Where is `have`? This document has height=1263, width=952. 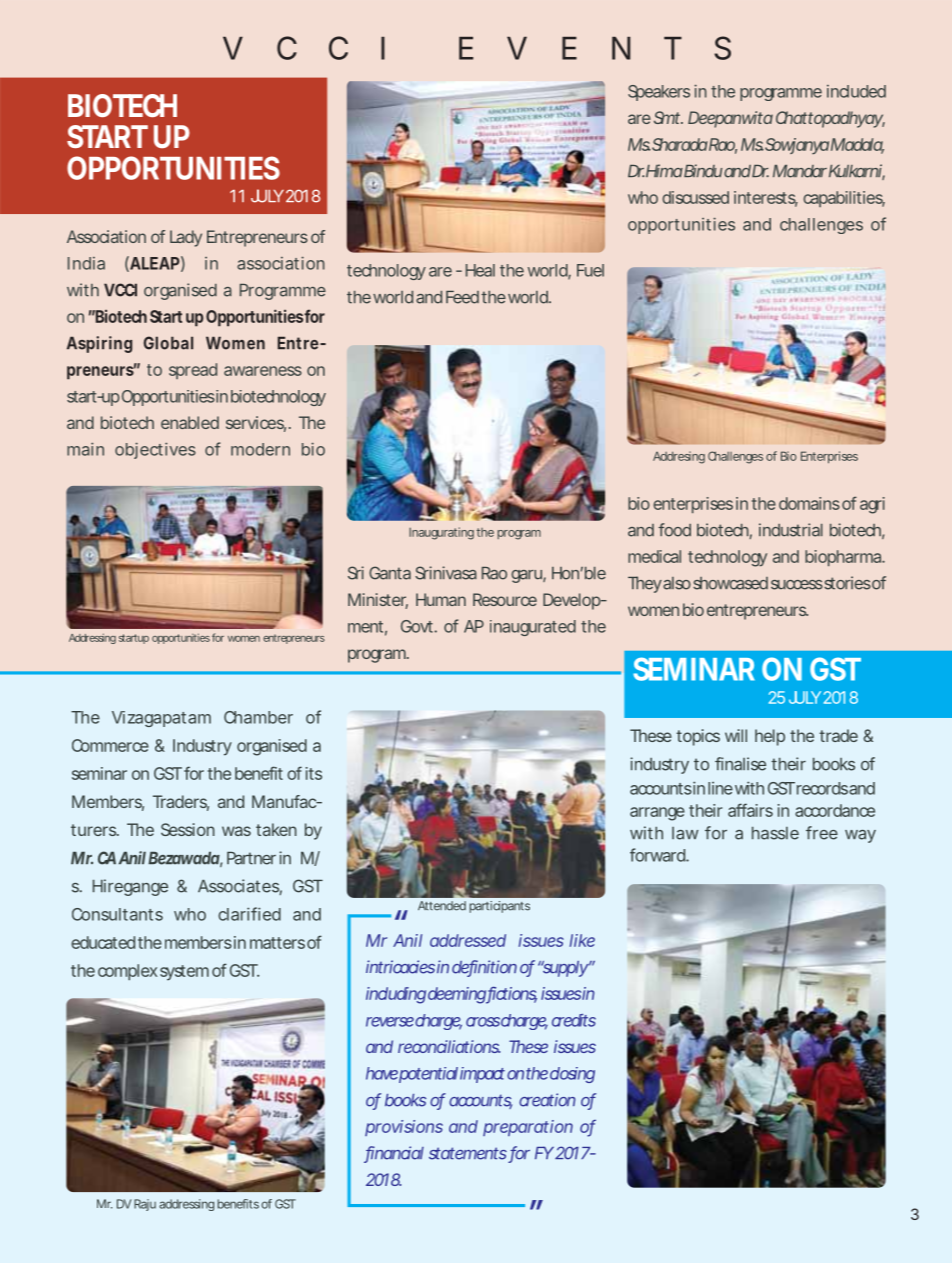 have is located at coordinates (382, 1073).
